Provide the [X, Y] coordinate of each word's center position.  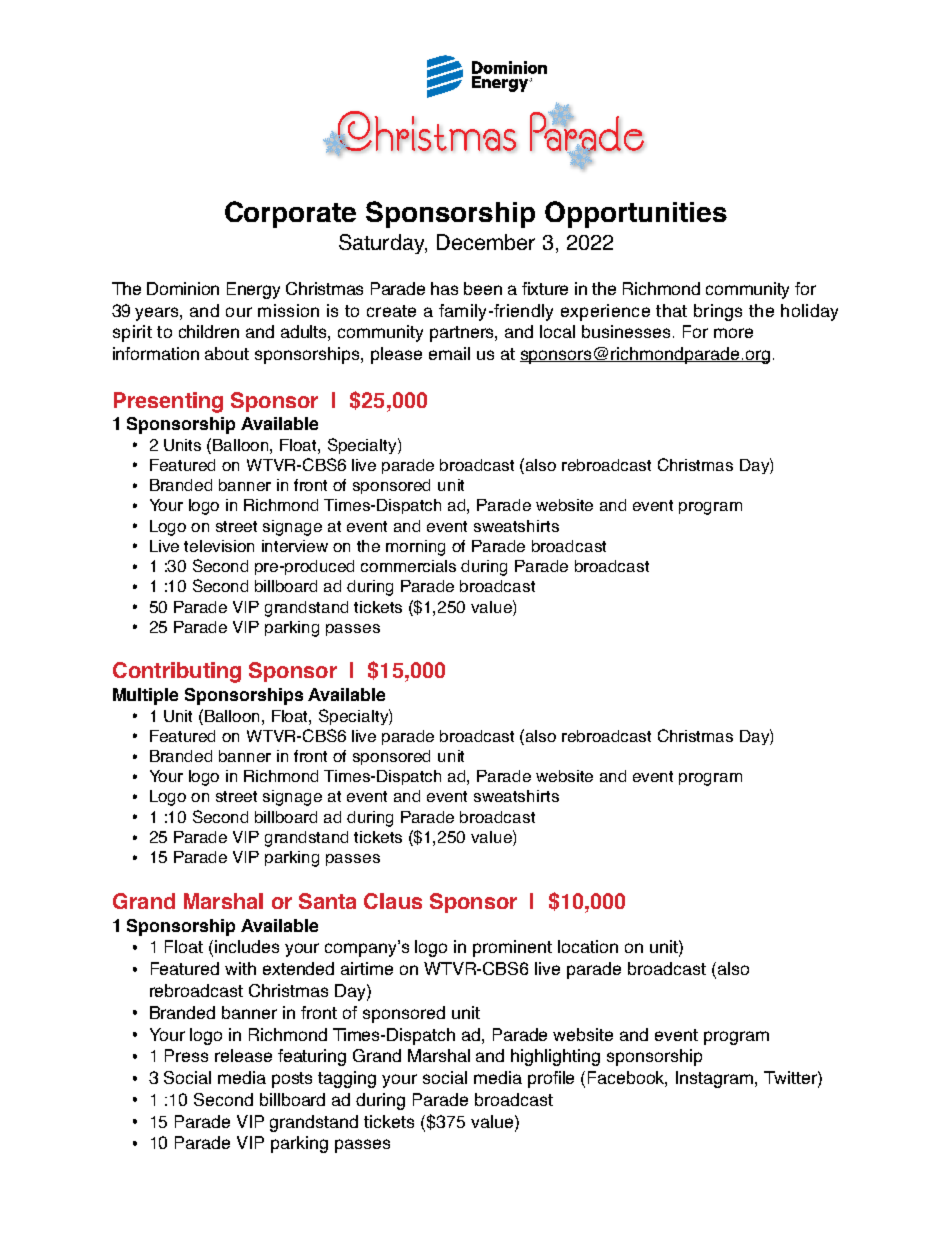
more [733, 333]
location [588, 946]
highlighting [555, 1057]
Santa [327, 901]
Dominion [183, 288]
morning [415, 548]
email [449, 353]
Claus [393, 901]
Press [186, 1055]
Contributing [177, 672]
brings [718, 312]
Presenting [168, 402]
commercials [408, 566]
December [486, 242]
